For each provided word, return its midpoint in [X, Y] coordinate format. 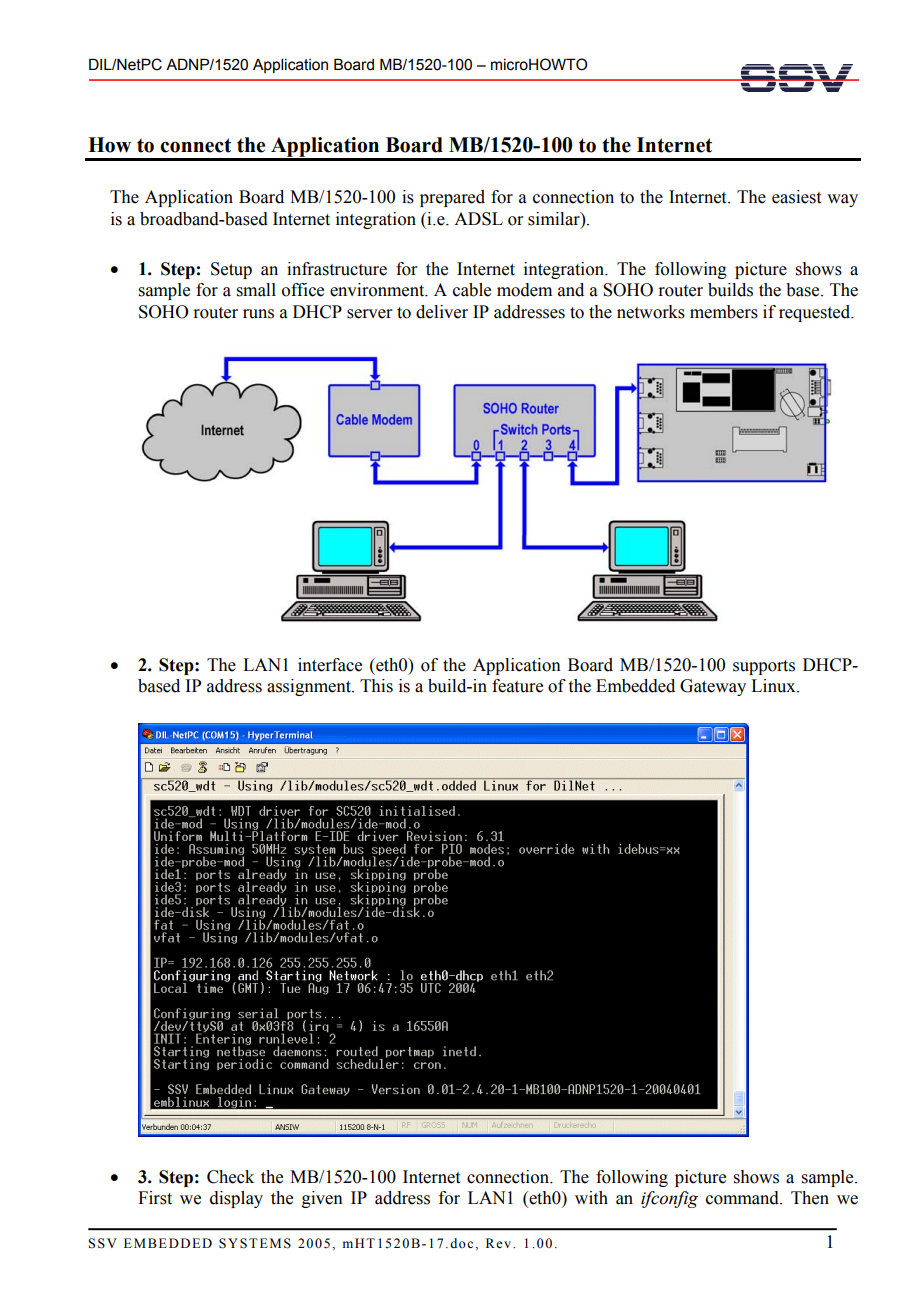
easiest [796, 197]
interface [330, 665]
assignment [310, 687]
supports [764, 667]
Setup [231, 270]
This [376, 686]
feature [517, 686]
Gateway [713, 687]
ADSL [478, 219]
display [236, 1199]
